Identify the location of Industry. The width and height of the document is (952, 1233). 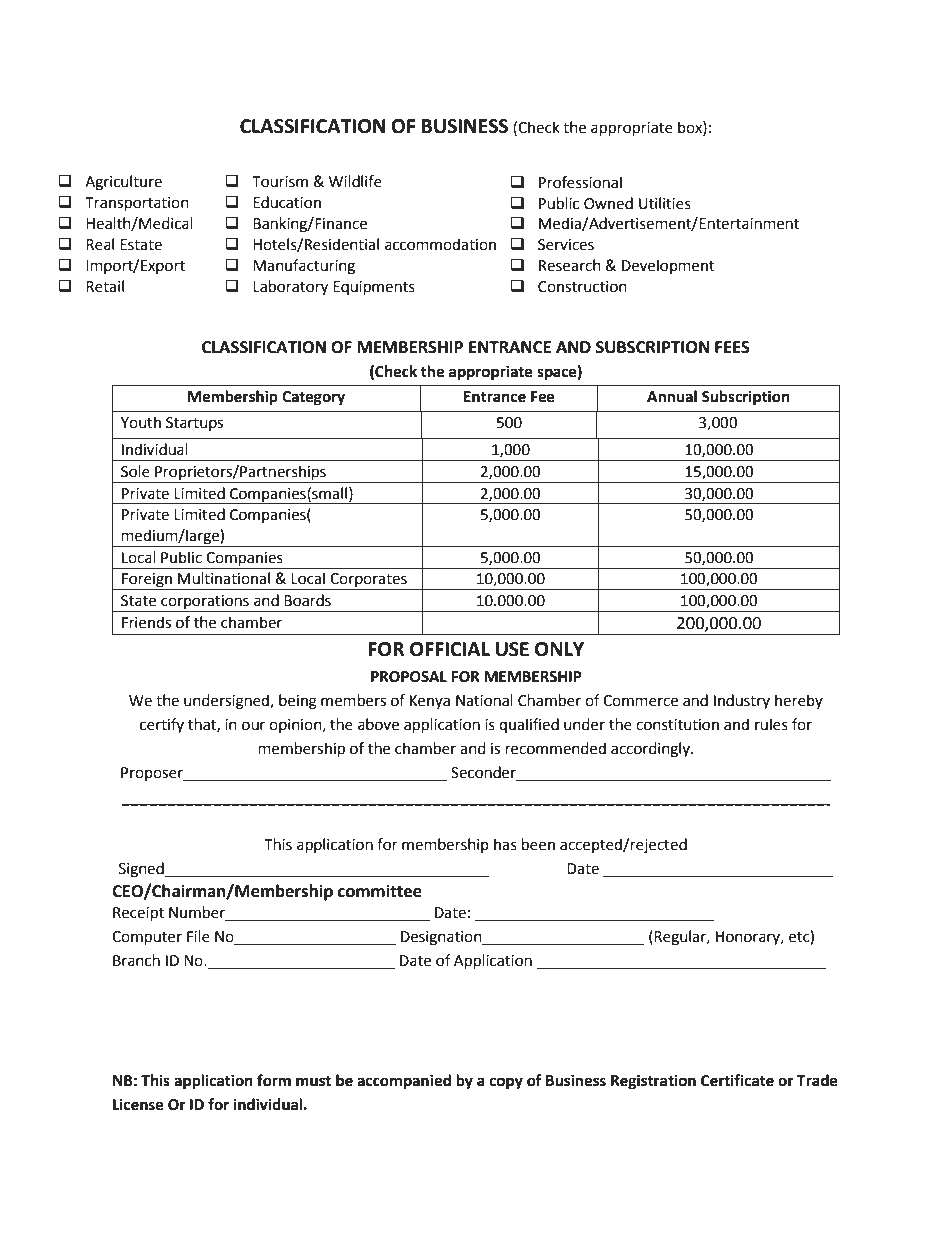
(742, 701).
